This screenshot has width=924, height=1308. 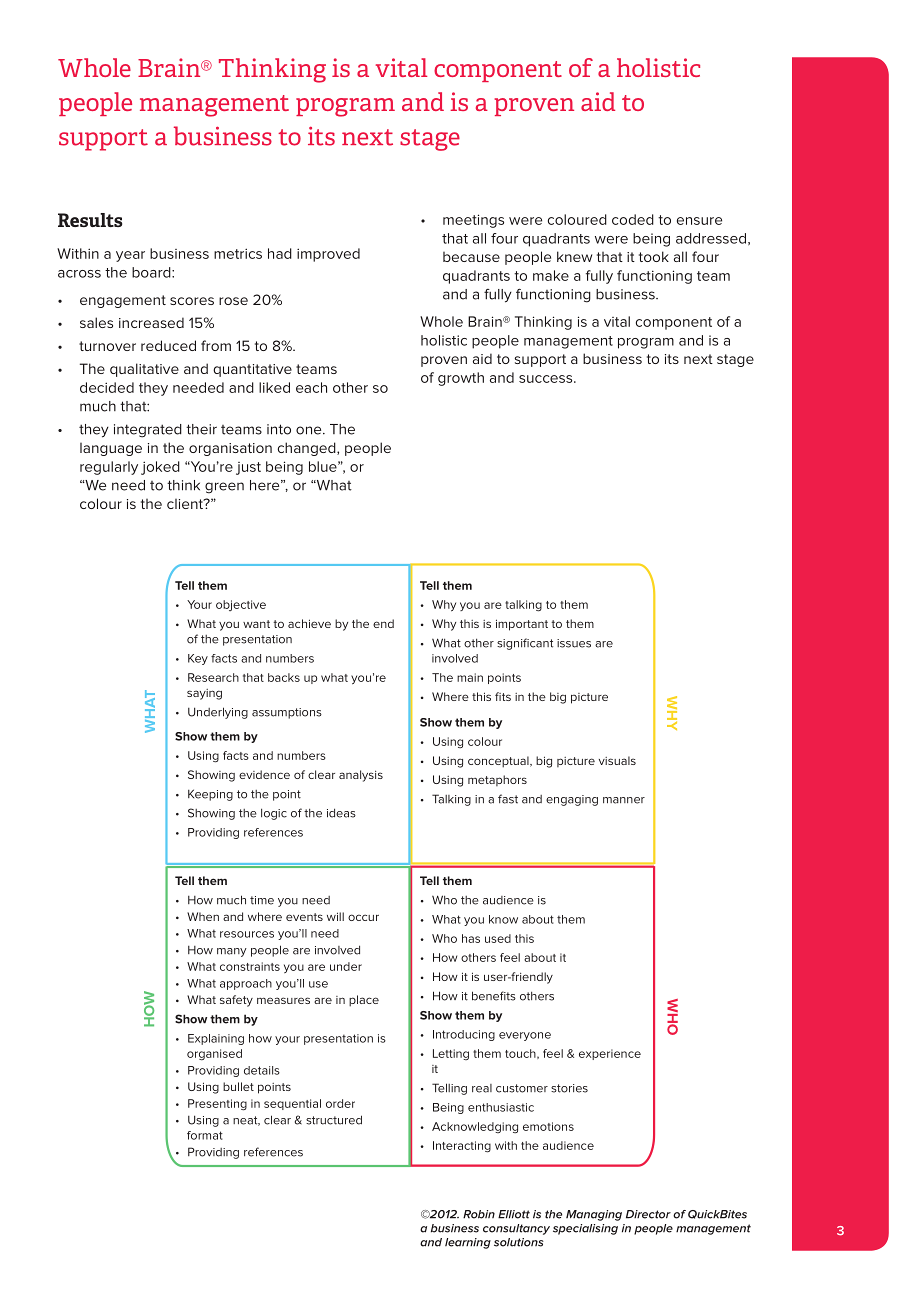 I want to click on visuals, so click(x=617, y=760).
